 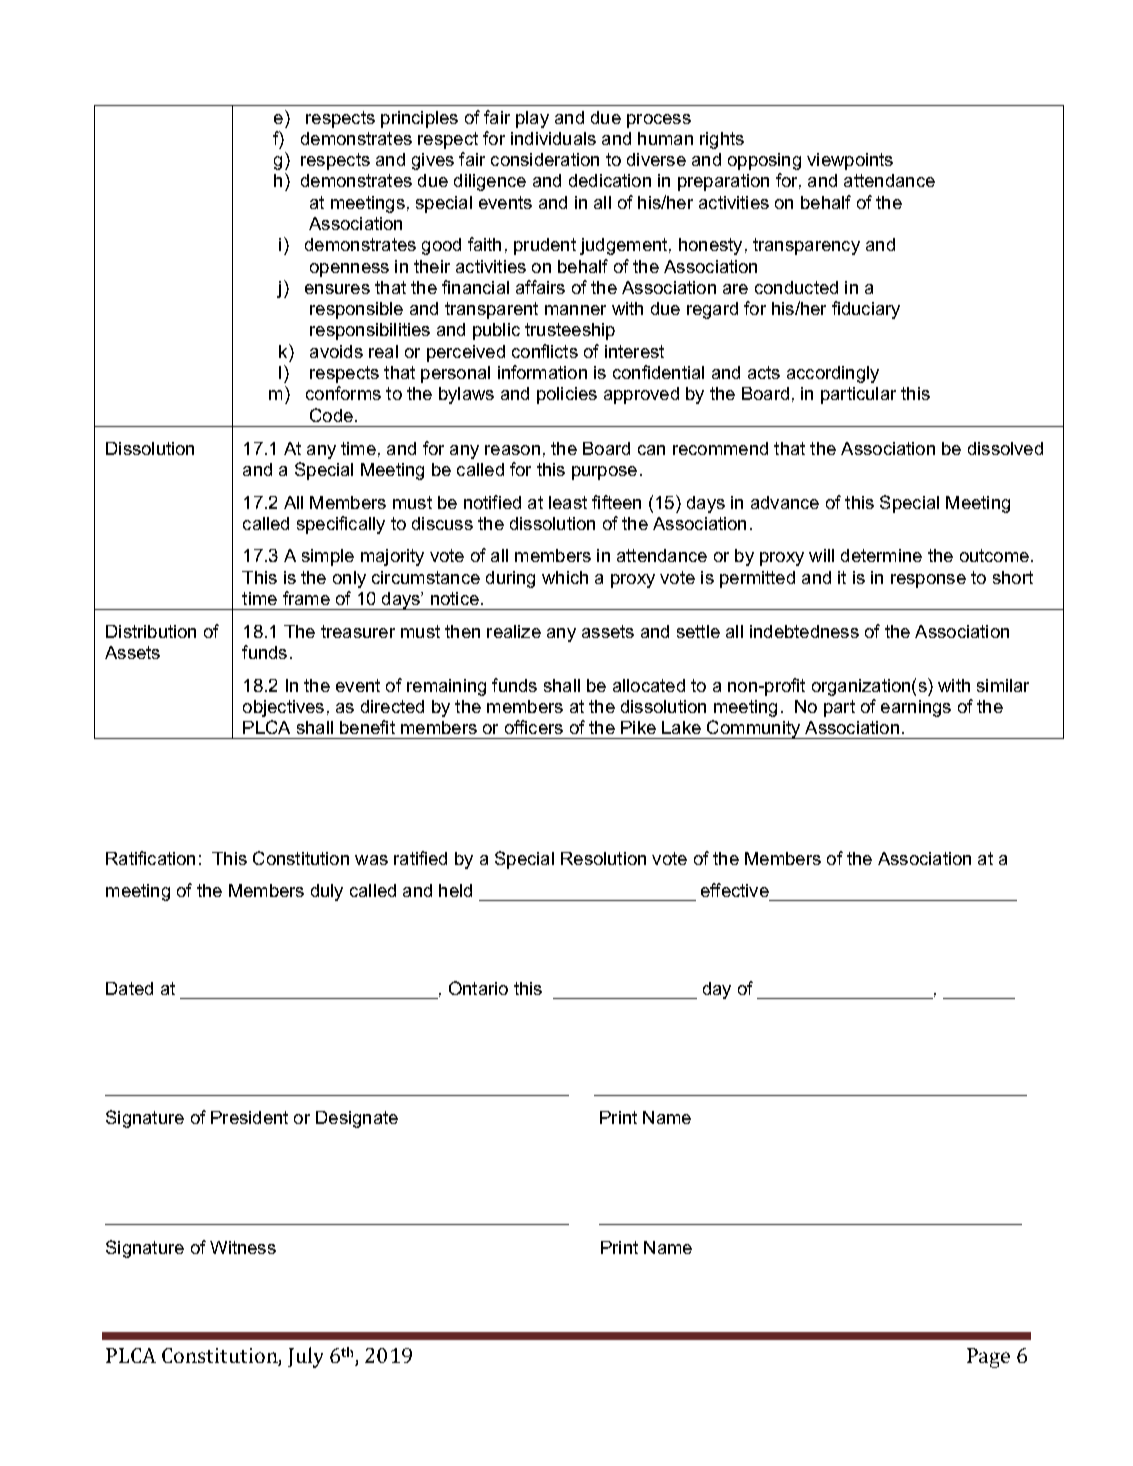 I want to click on consideration, so click(x=545, y=159).
